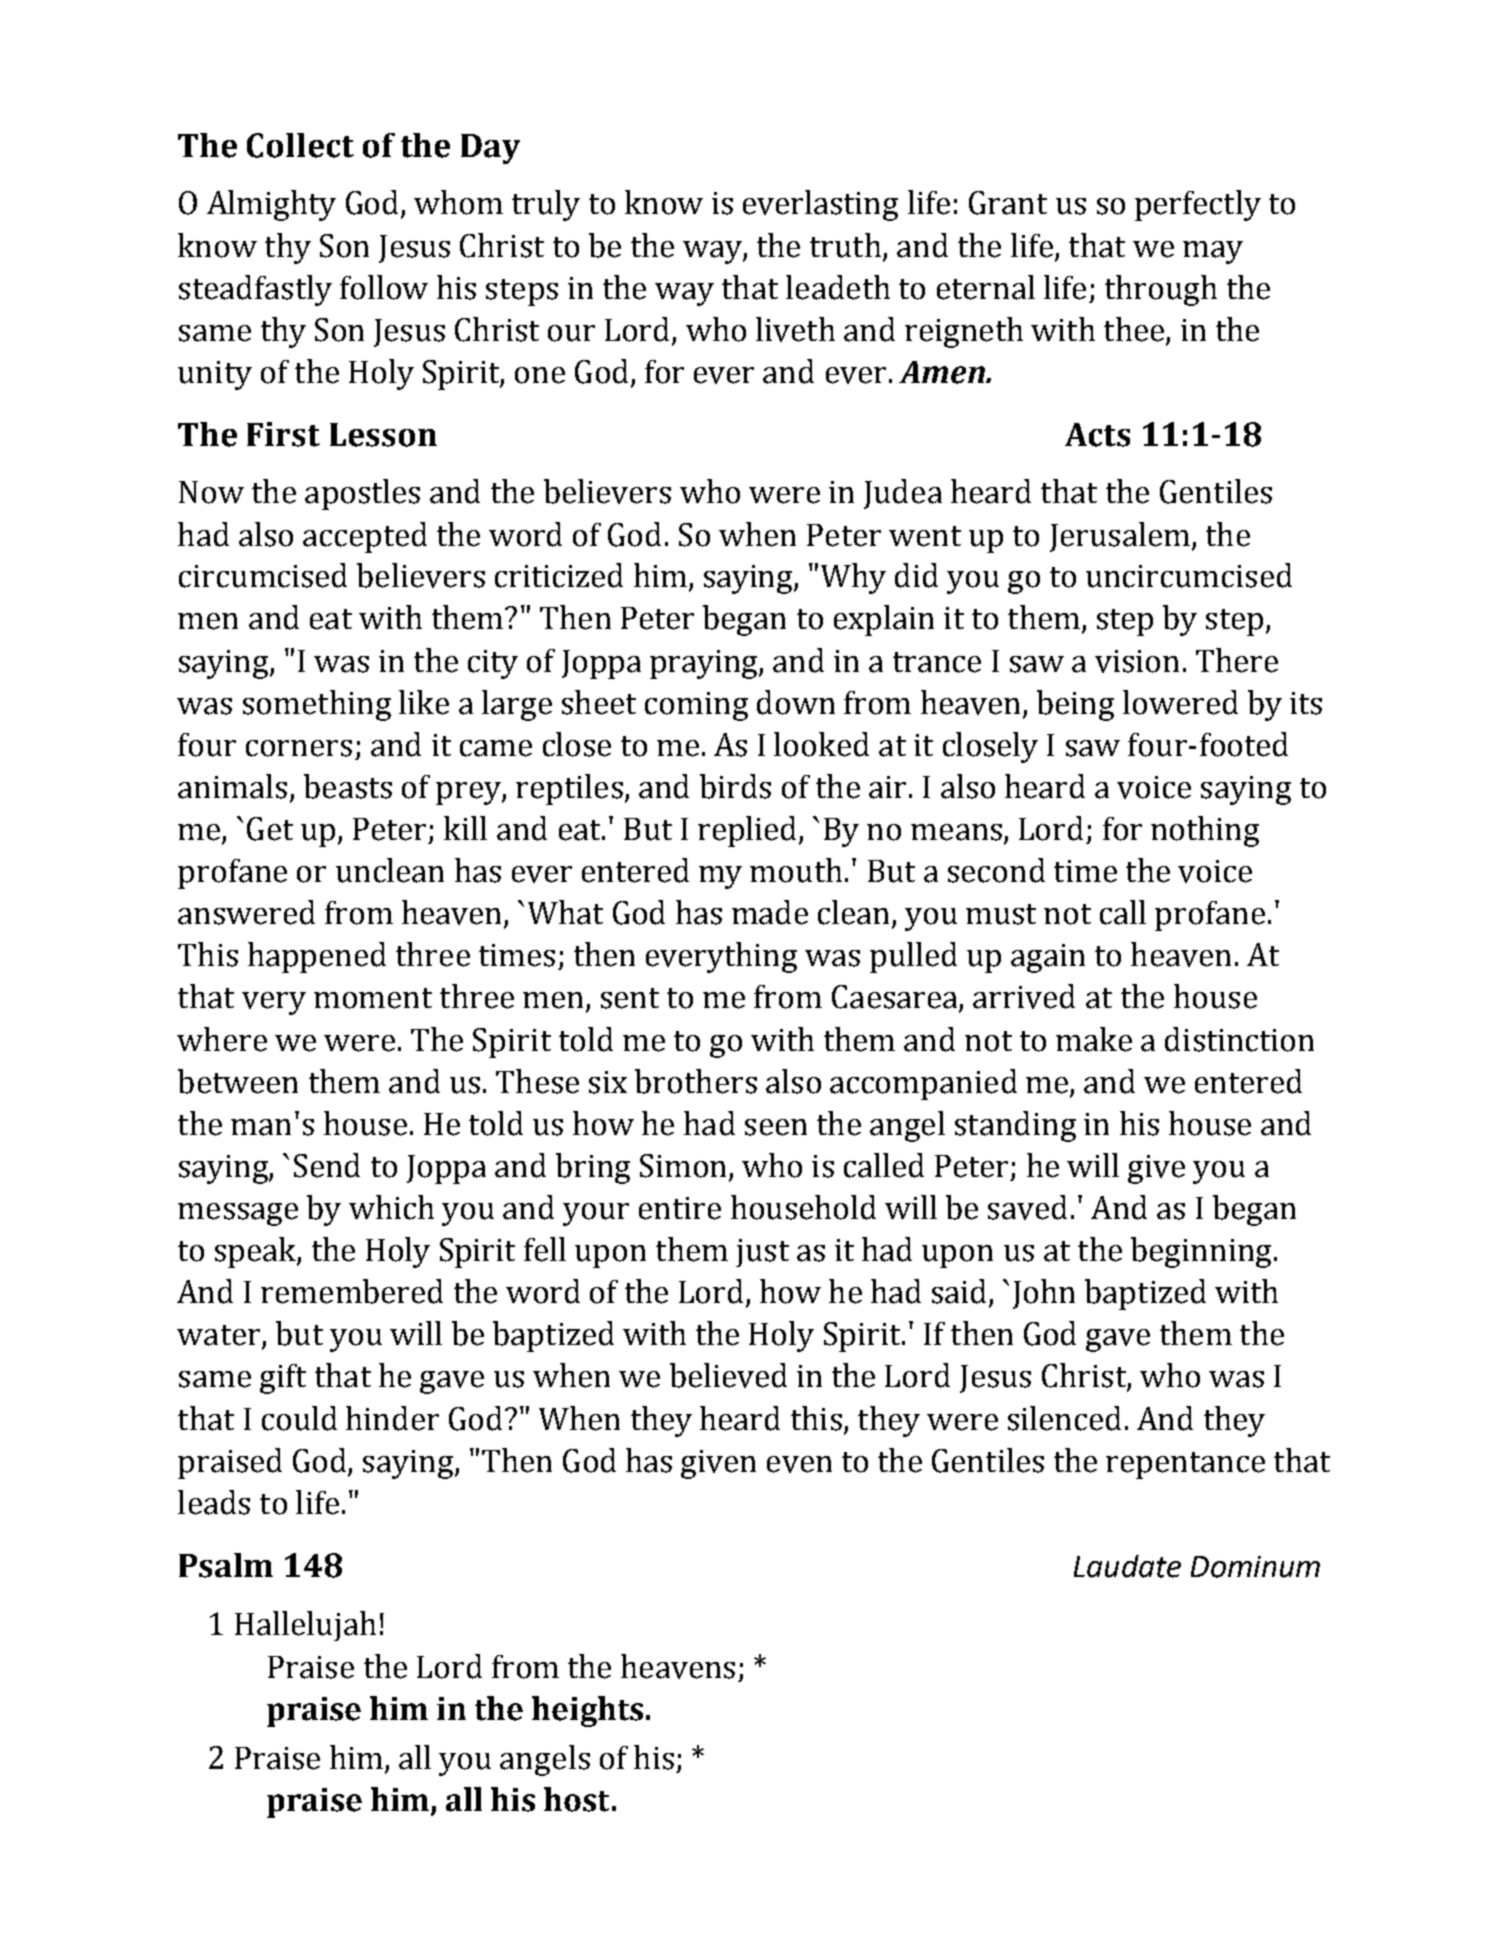 The height and width of the page is (1952, 1508). Describe the element at coordinates (587, 1711) in the page. I see `heights` at that location.
